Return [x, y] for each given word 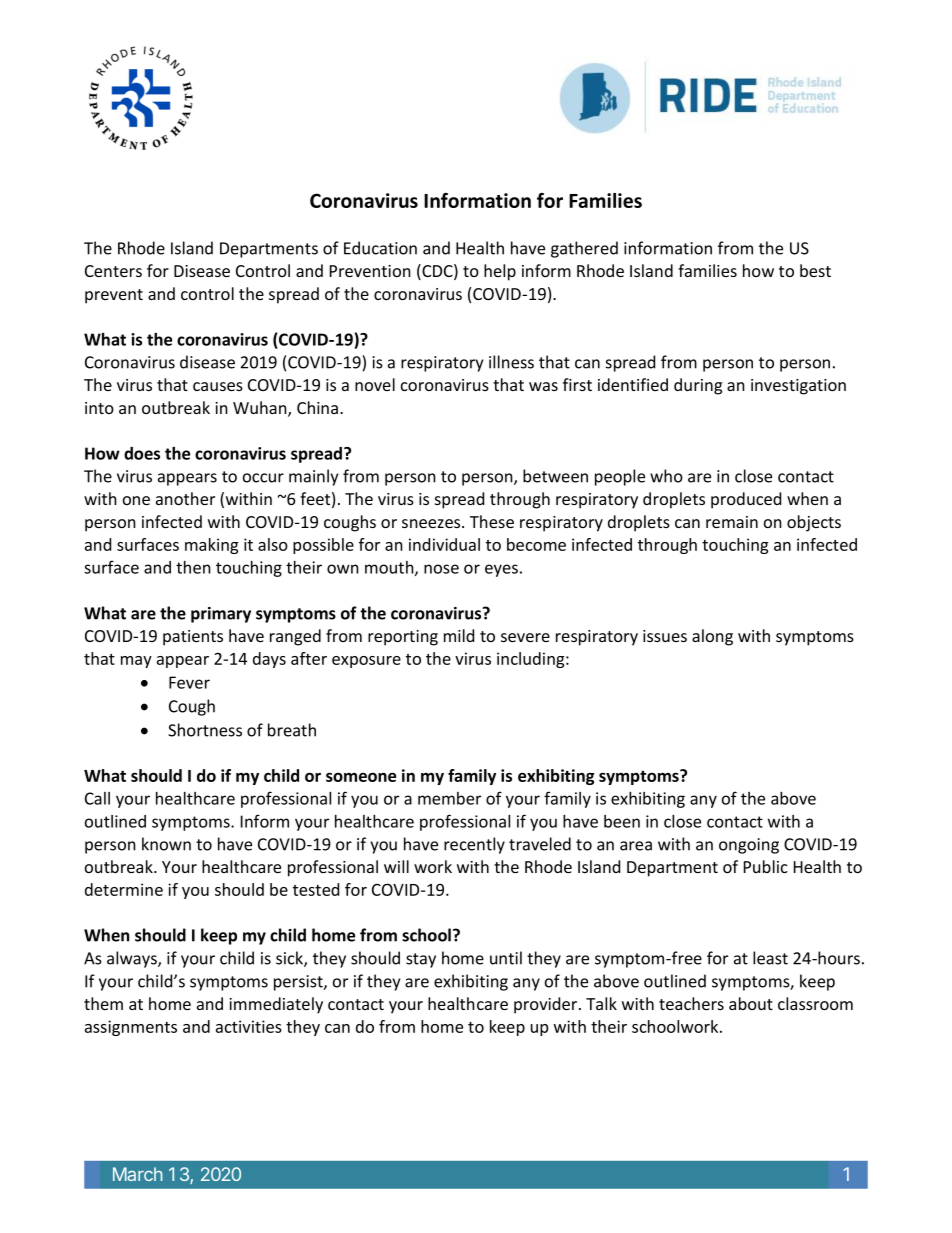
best [815, 270]
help [500, 272]
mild [459, 635]
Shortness [205, 730]
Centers [113, 271]
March [138, 1174]
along [712, 637]
